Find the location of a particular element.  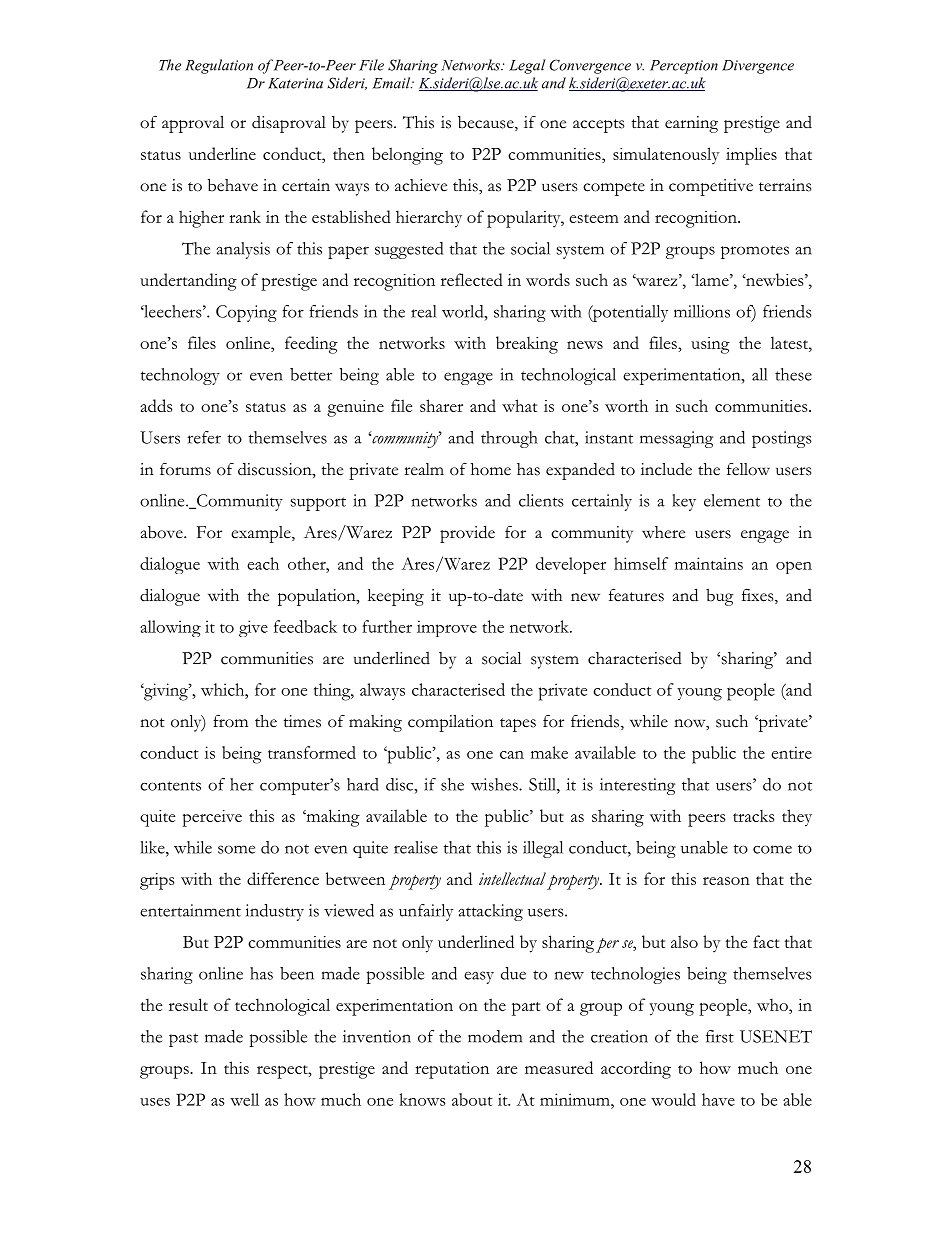

compilation is located at coordinates (450, 723).
